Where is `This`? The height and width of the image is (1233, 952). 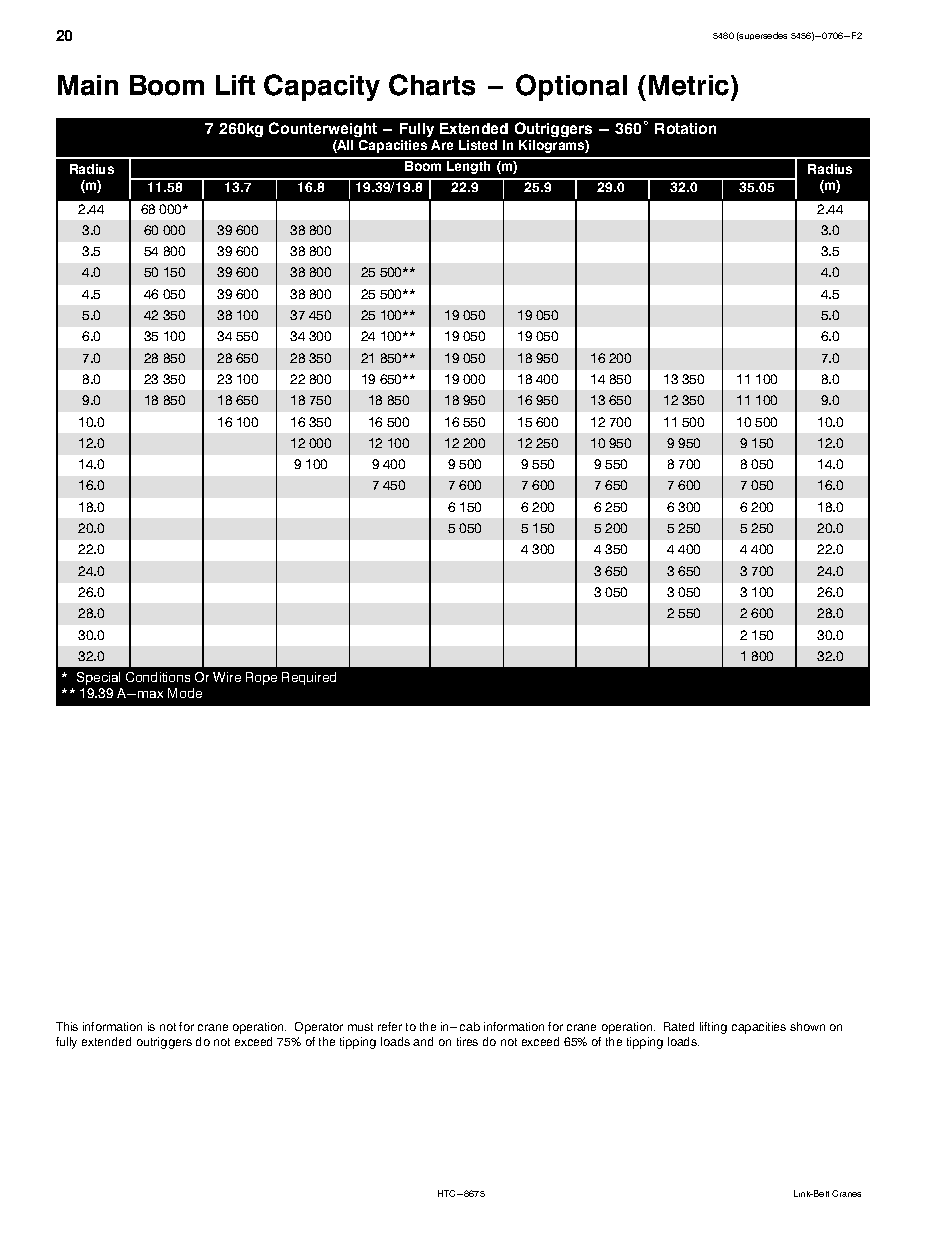 This is located at coordinates (67, 1026).
